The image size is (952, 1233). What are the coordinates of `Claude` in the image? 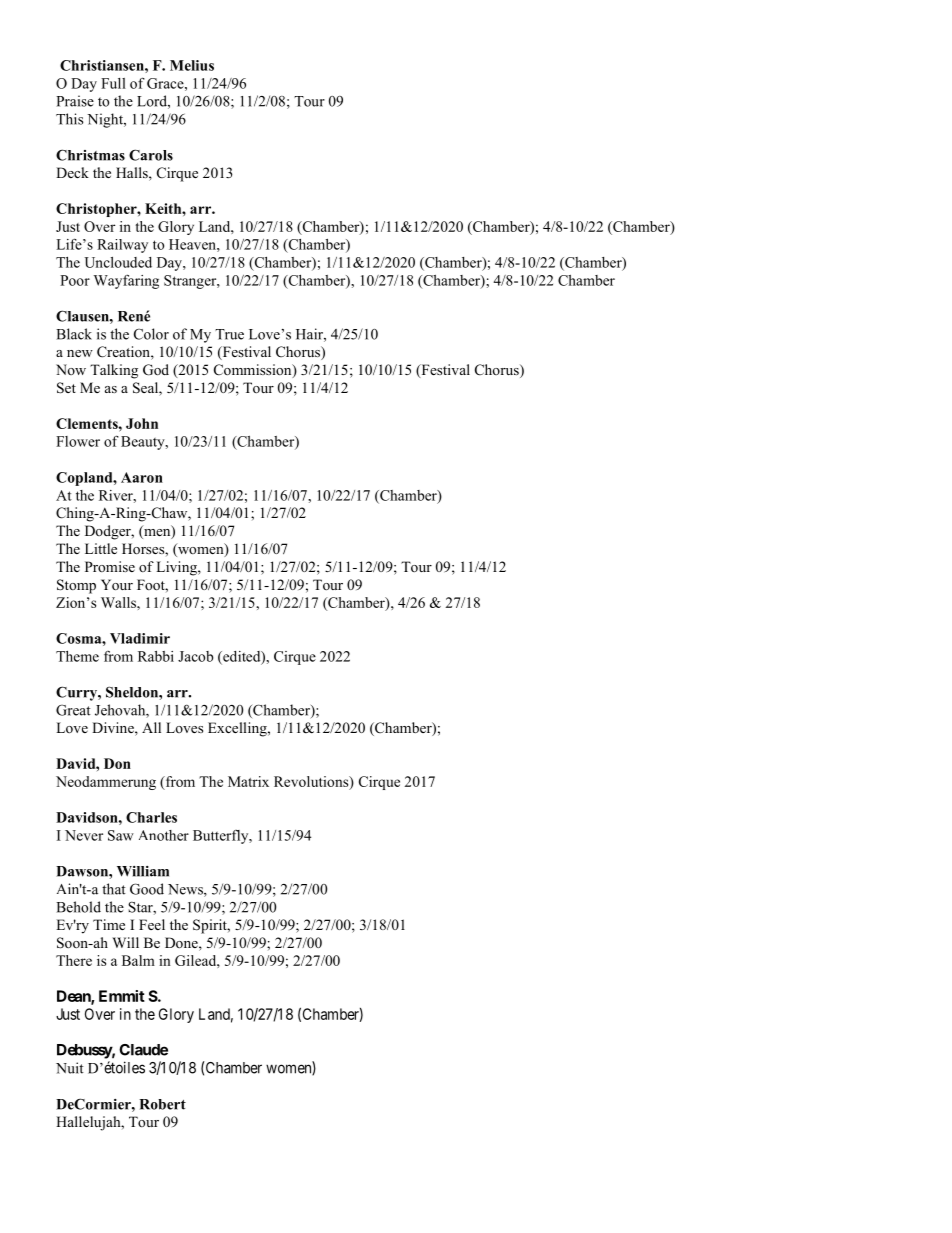 It's located at (143, 1050).
